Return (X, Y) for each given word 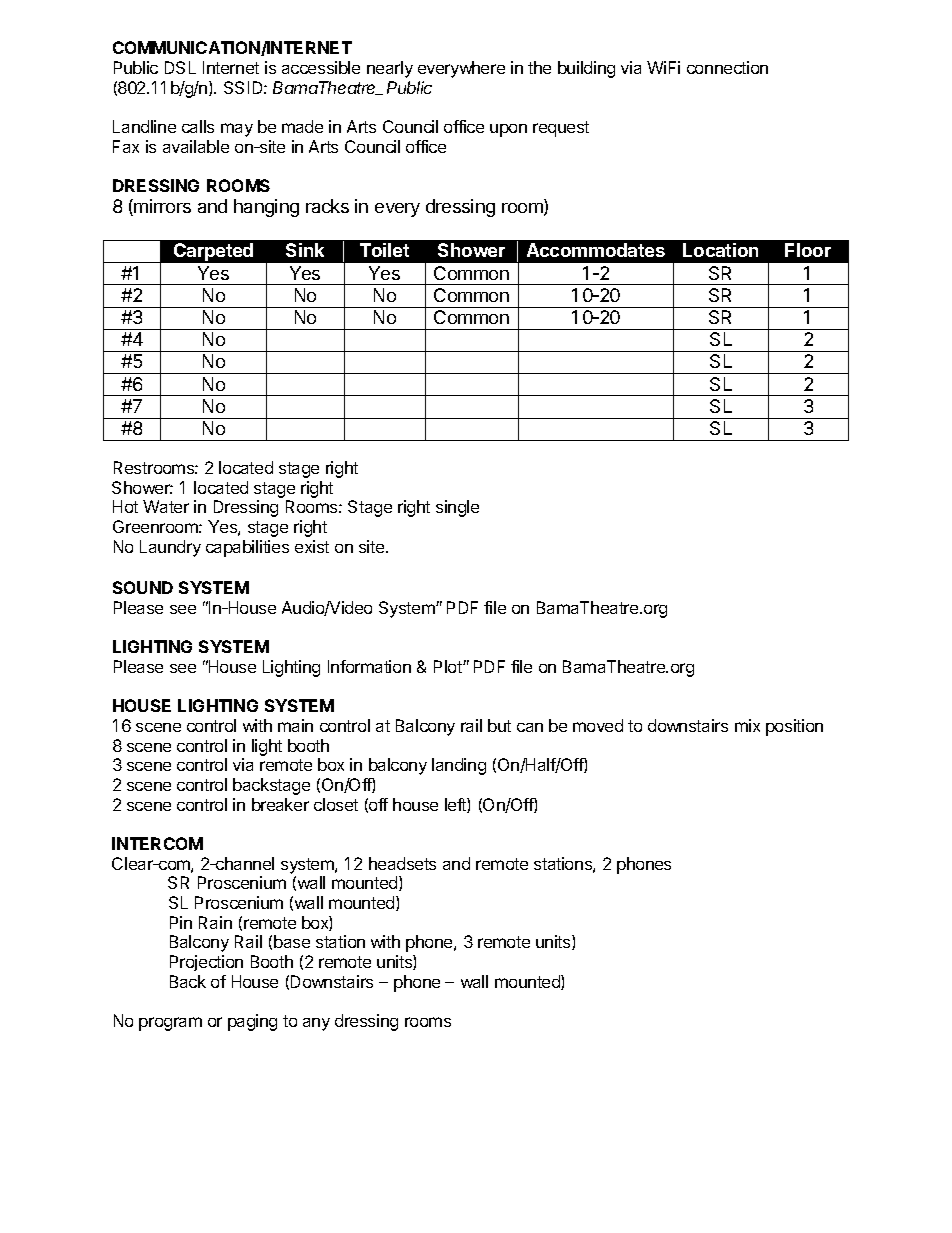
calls (198, 126)
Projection (206, 963)
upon (508, 130)
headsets (402, 863)
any (316, 1024)
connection (727, 67)
